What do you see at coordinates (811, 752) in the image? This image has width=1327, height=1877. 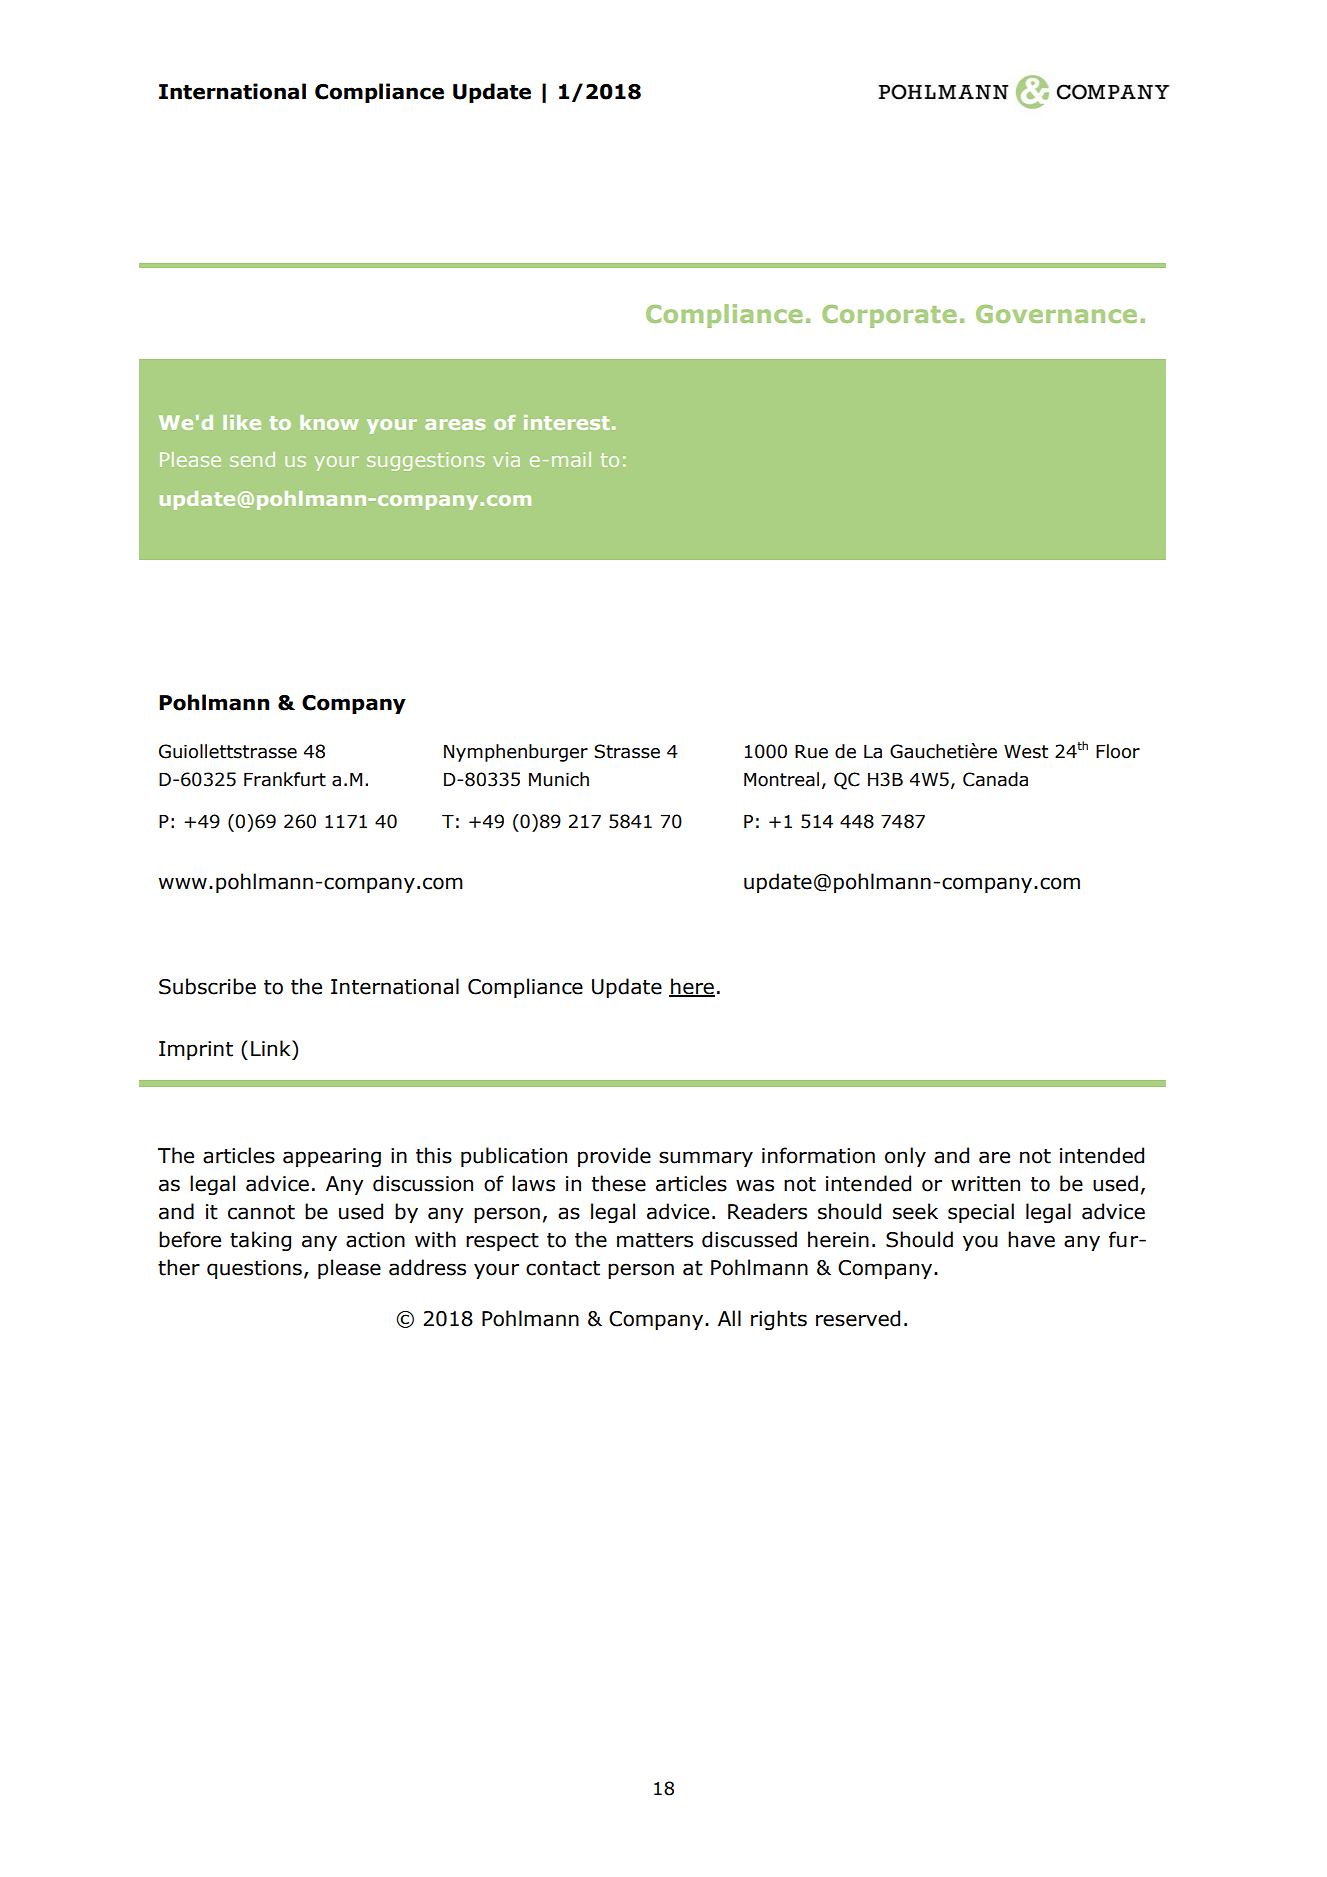 I see `Rue` at bounding box center [811, 752].
